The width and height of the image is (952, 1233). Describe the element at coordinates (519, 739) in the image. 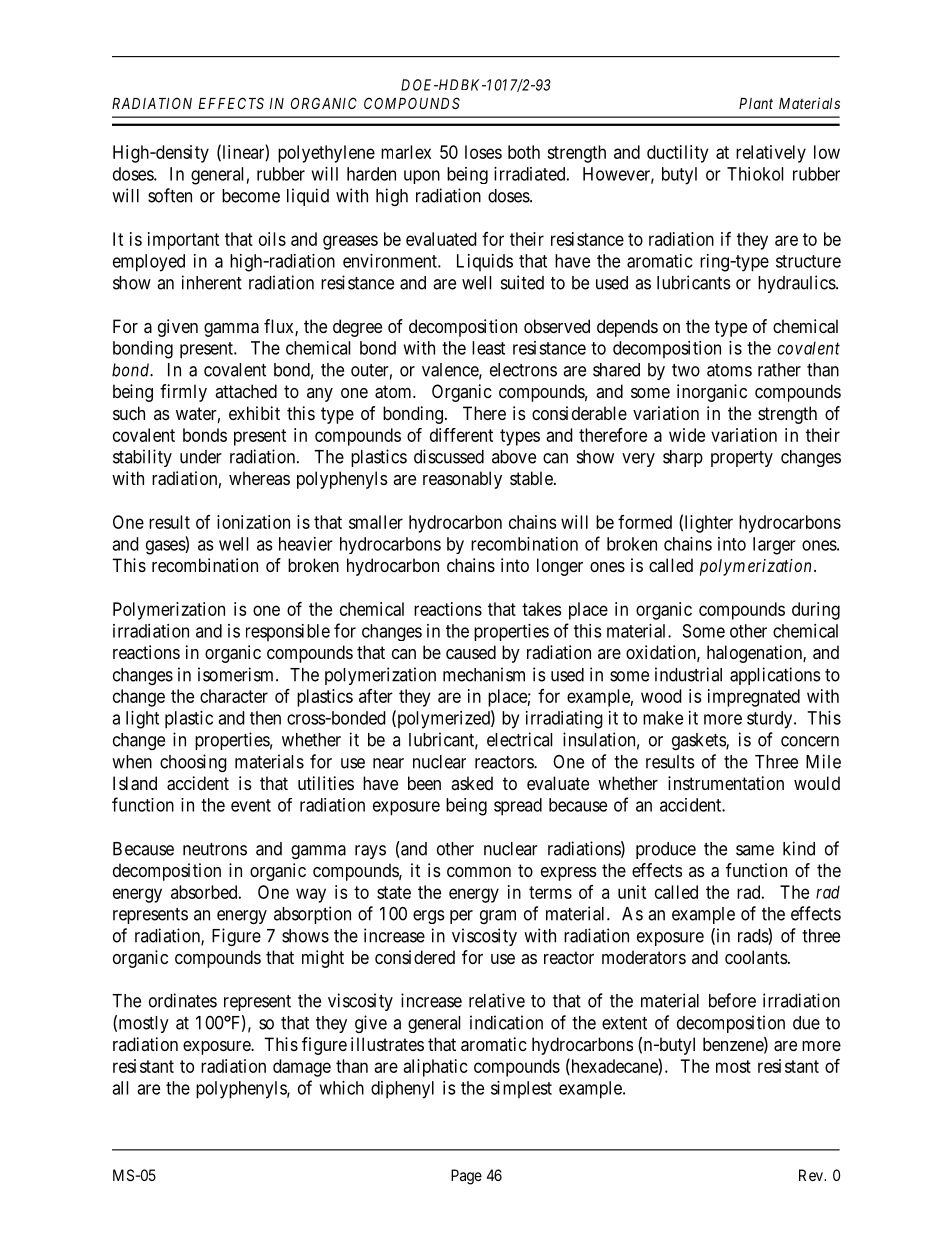

I see `electrical` at that location.
